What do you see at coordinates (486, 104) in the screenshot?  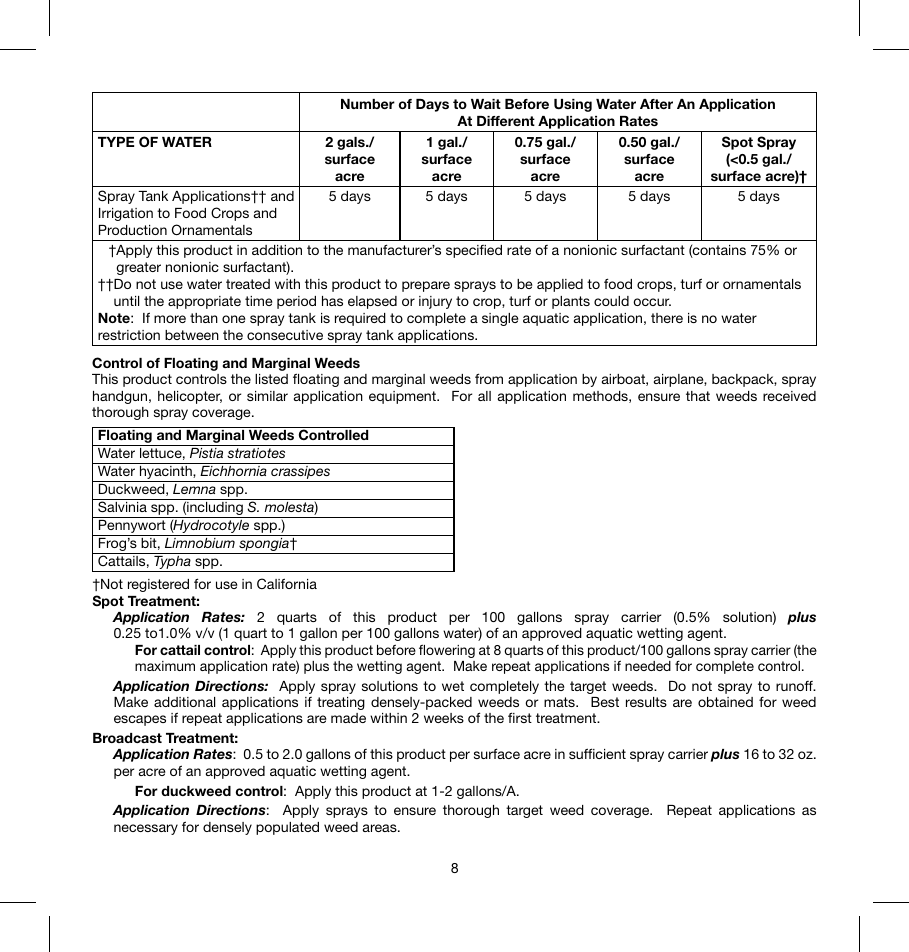 I see `Wait` at bounding box center [486, 104].
